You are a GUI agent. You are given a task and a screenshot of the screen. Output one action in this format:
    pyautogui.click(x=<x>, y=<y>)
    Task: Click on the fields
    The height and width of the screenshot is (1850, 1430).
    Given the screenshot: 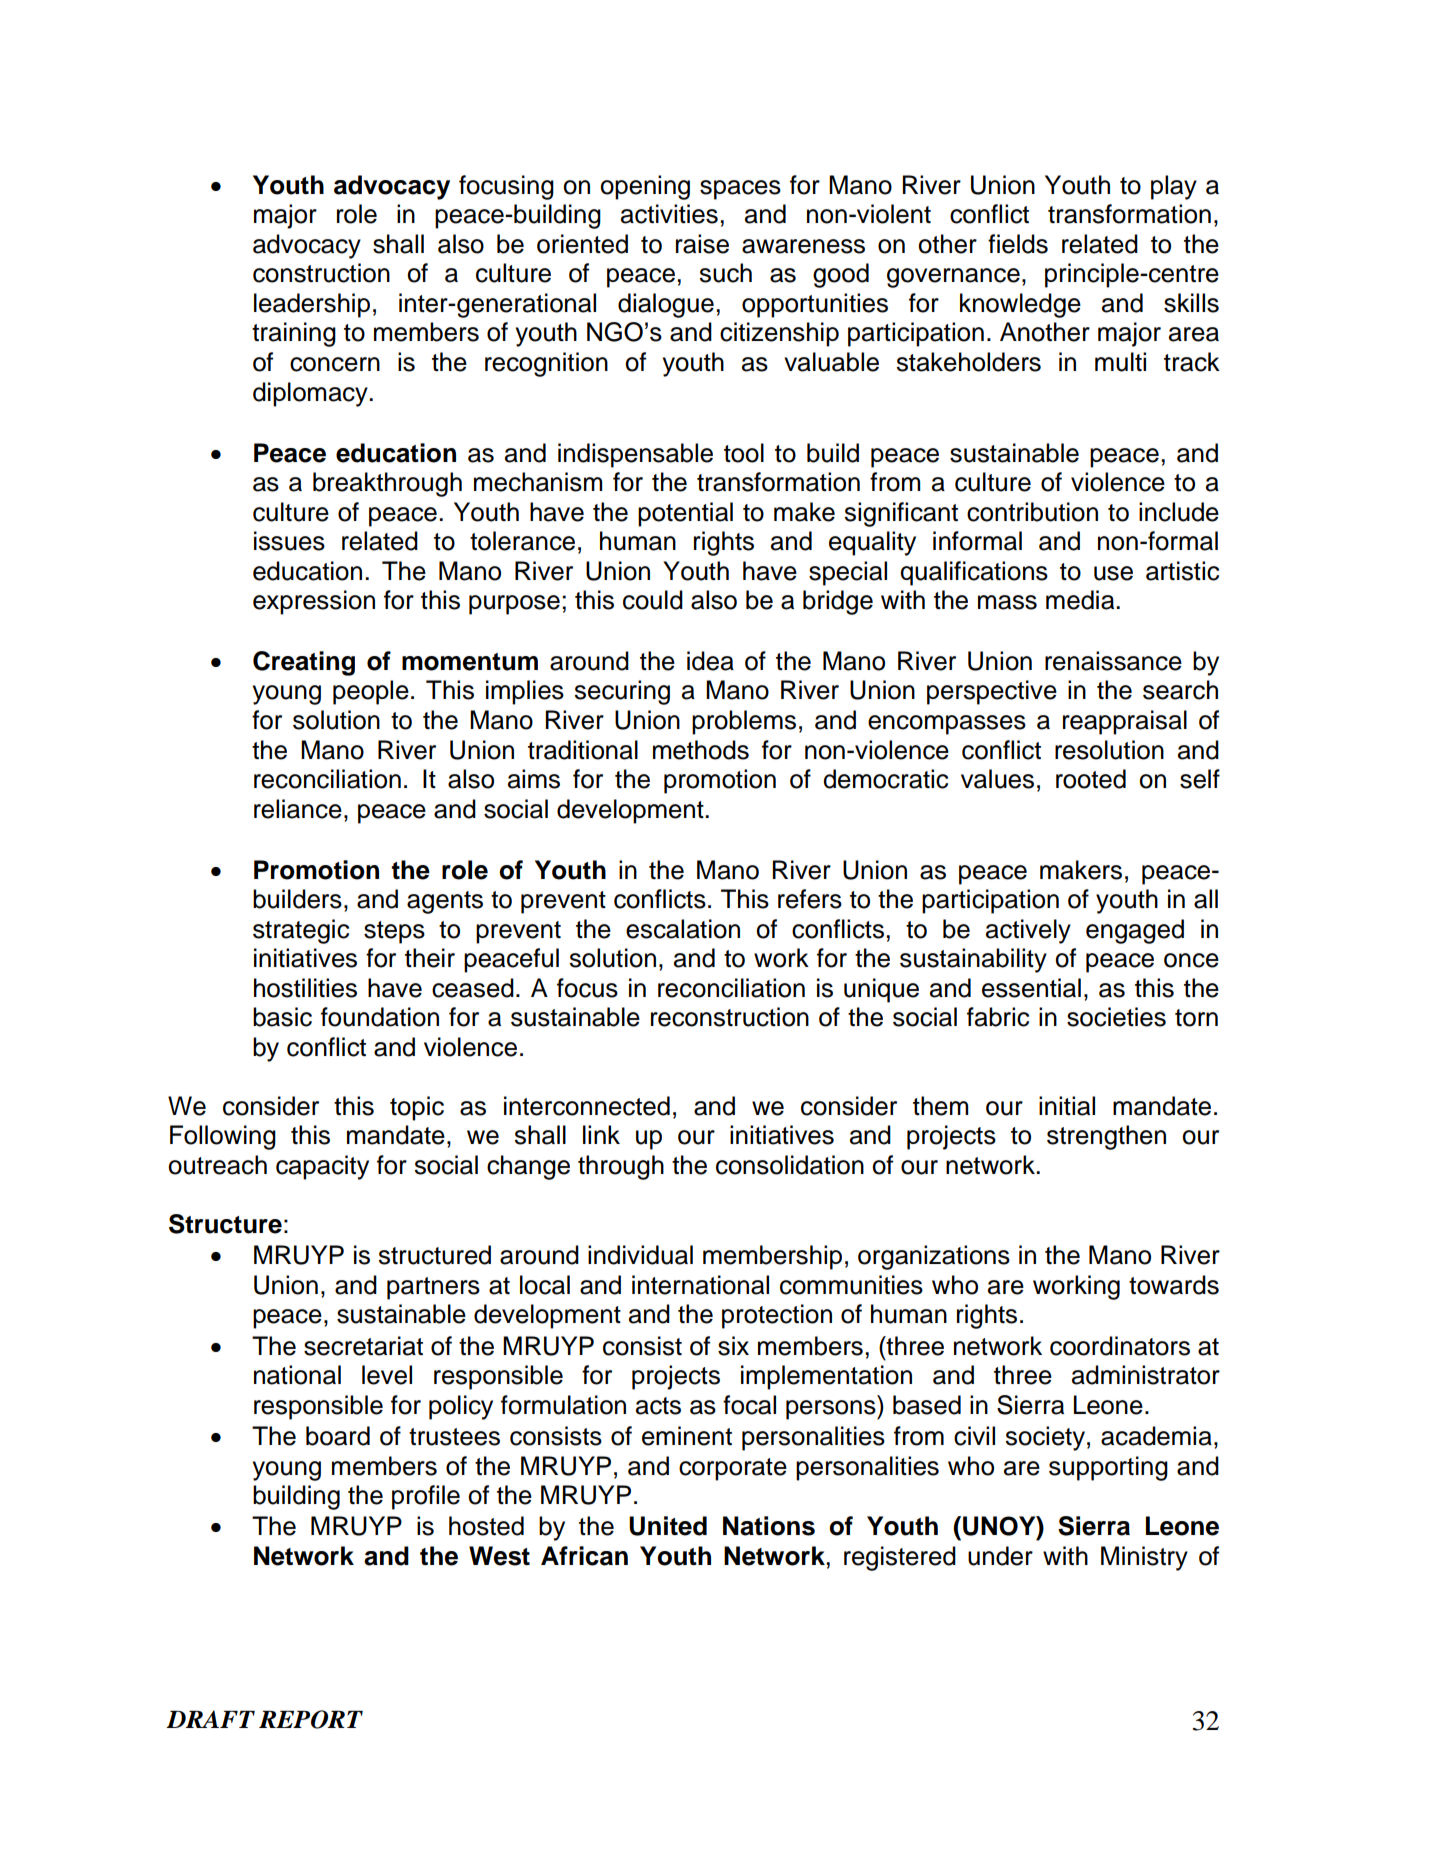 What is the action you would take?
    pyautogui.click(x=1018, y=244)
